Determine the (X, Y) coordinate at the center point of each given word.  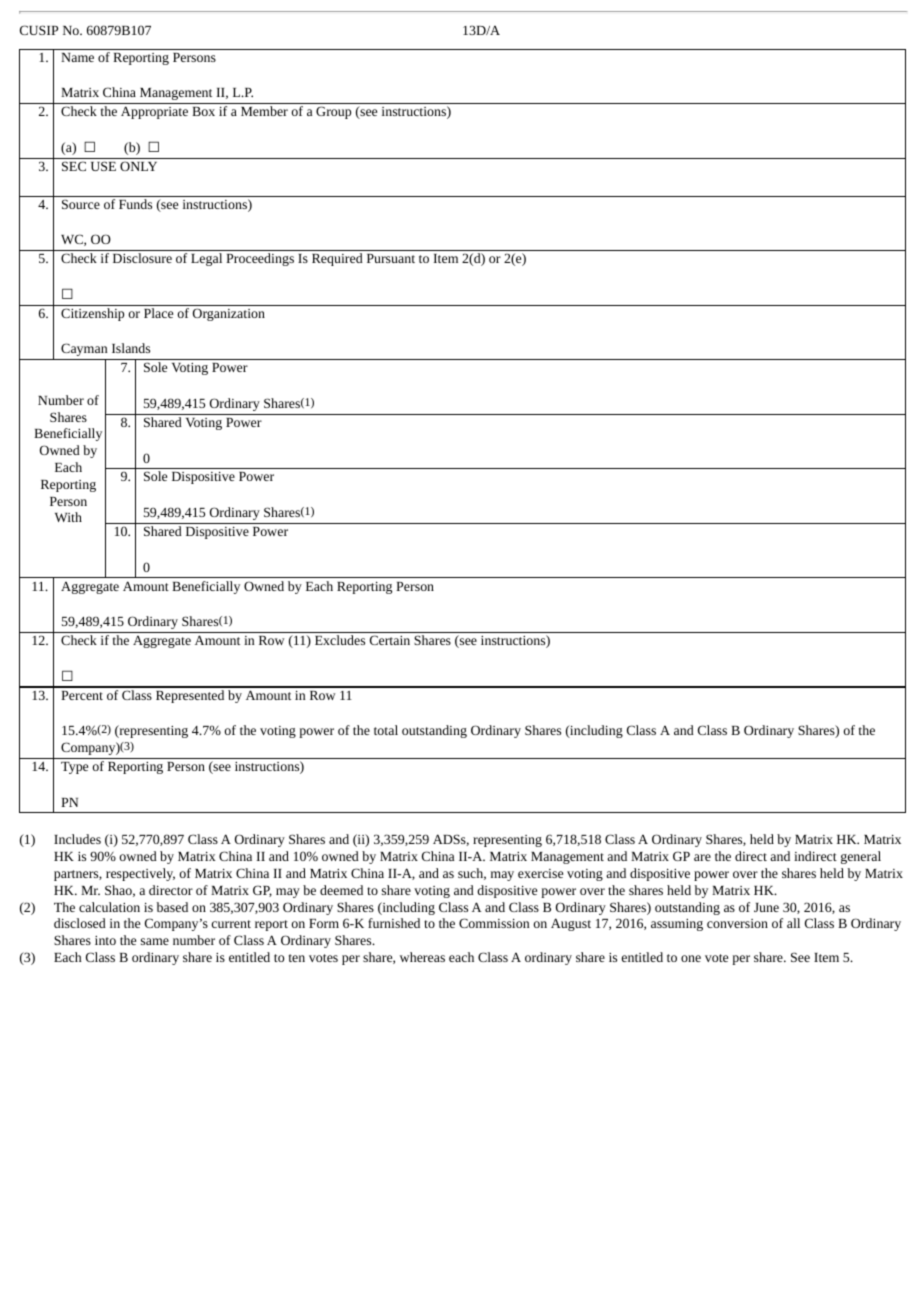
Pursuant (391, 258)
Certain (390, 640)
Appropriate (154, 112)
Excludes (340, 640)
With (68, 517)
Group (333, 112)
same (155, 941)
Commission (494, 923)
